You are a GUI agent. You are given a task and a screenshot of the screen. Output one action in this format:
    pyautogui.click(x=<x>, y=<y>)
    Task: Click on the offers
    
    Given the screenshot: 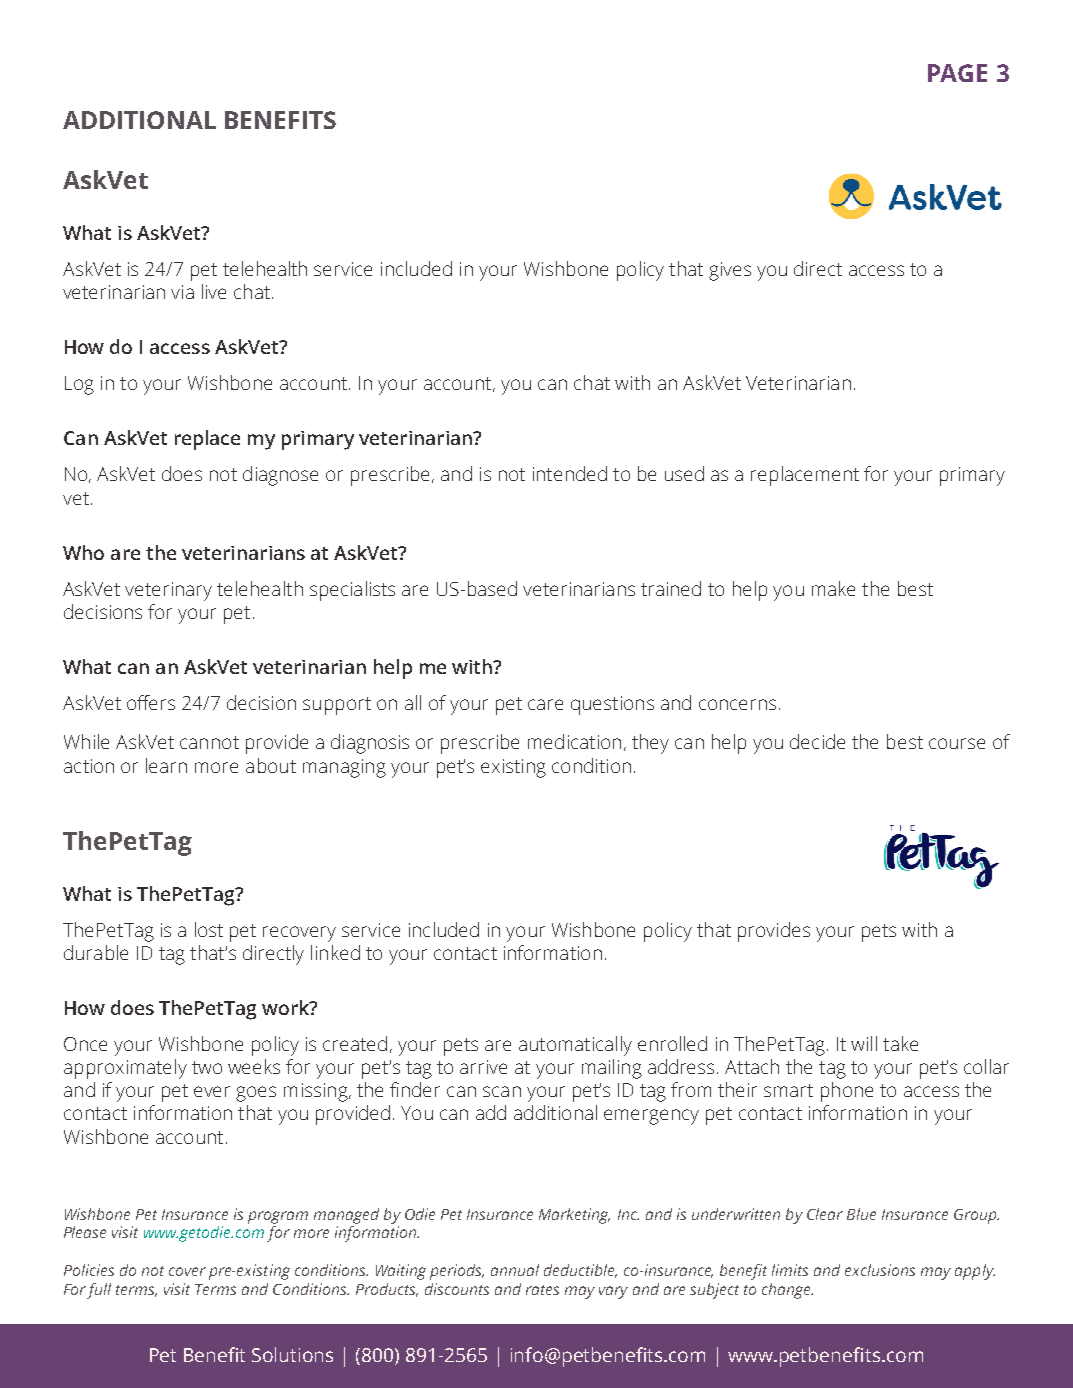 What is the action you would take?
    pyautogui.click(x=151, y=702)
